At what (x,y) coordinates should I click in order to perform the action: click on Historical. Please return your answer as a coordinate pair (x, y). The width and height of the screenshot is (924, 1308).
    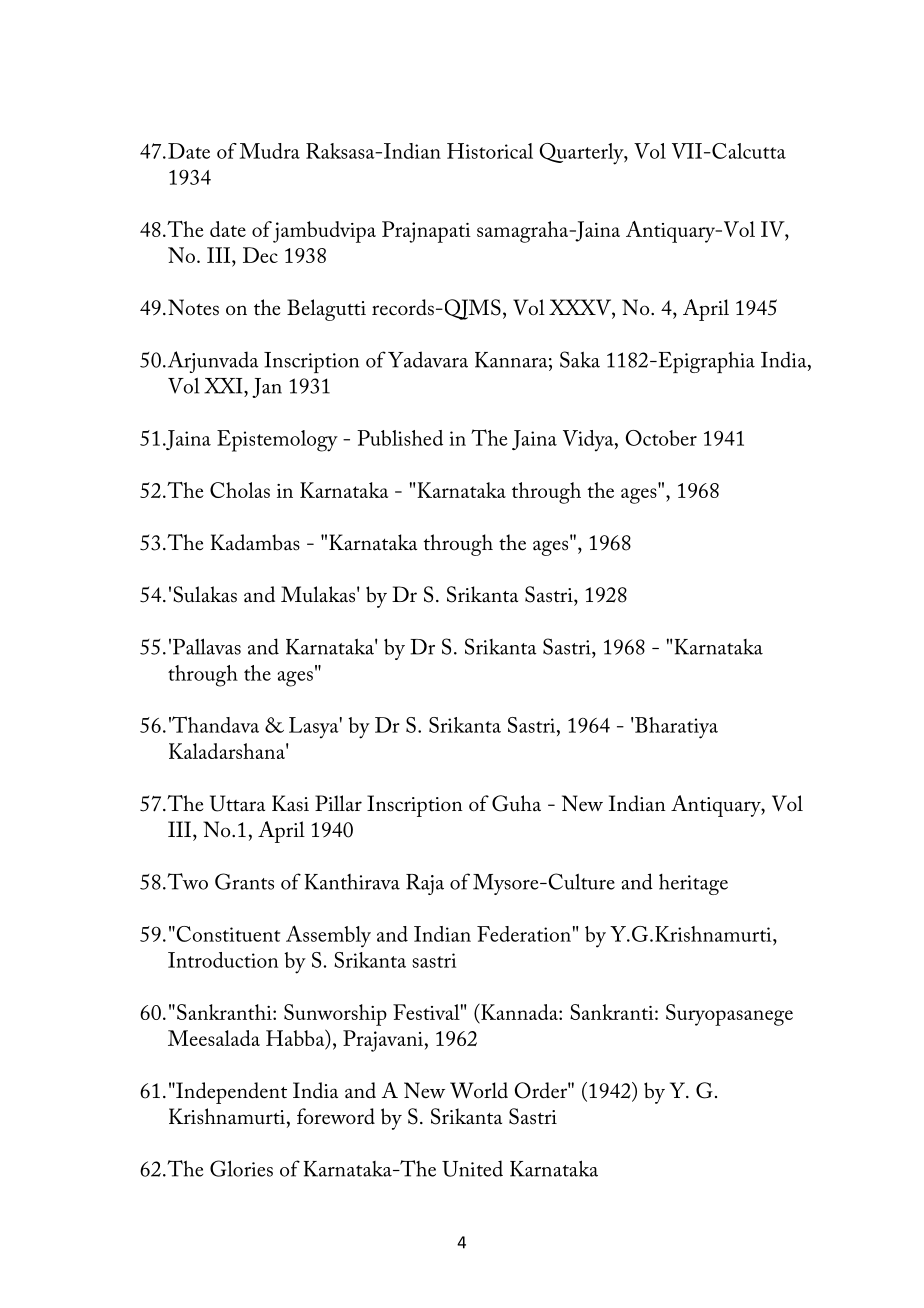
    Looking at the image, I should click on (490, 151).
